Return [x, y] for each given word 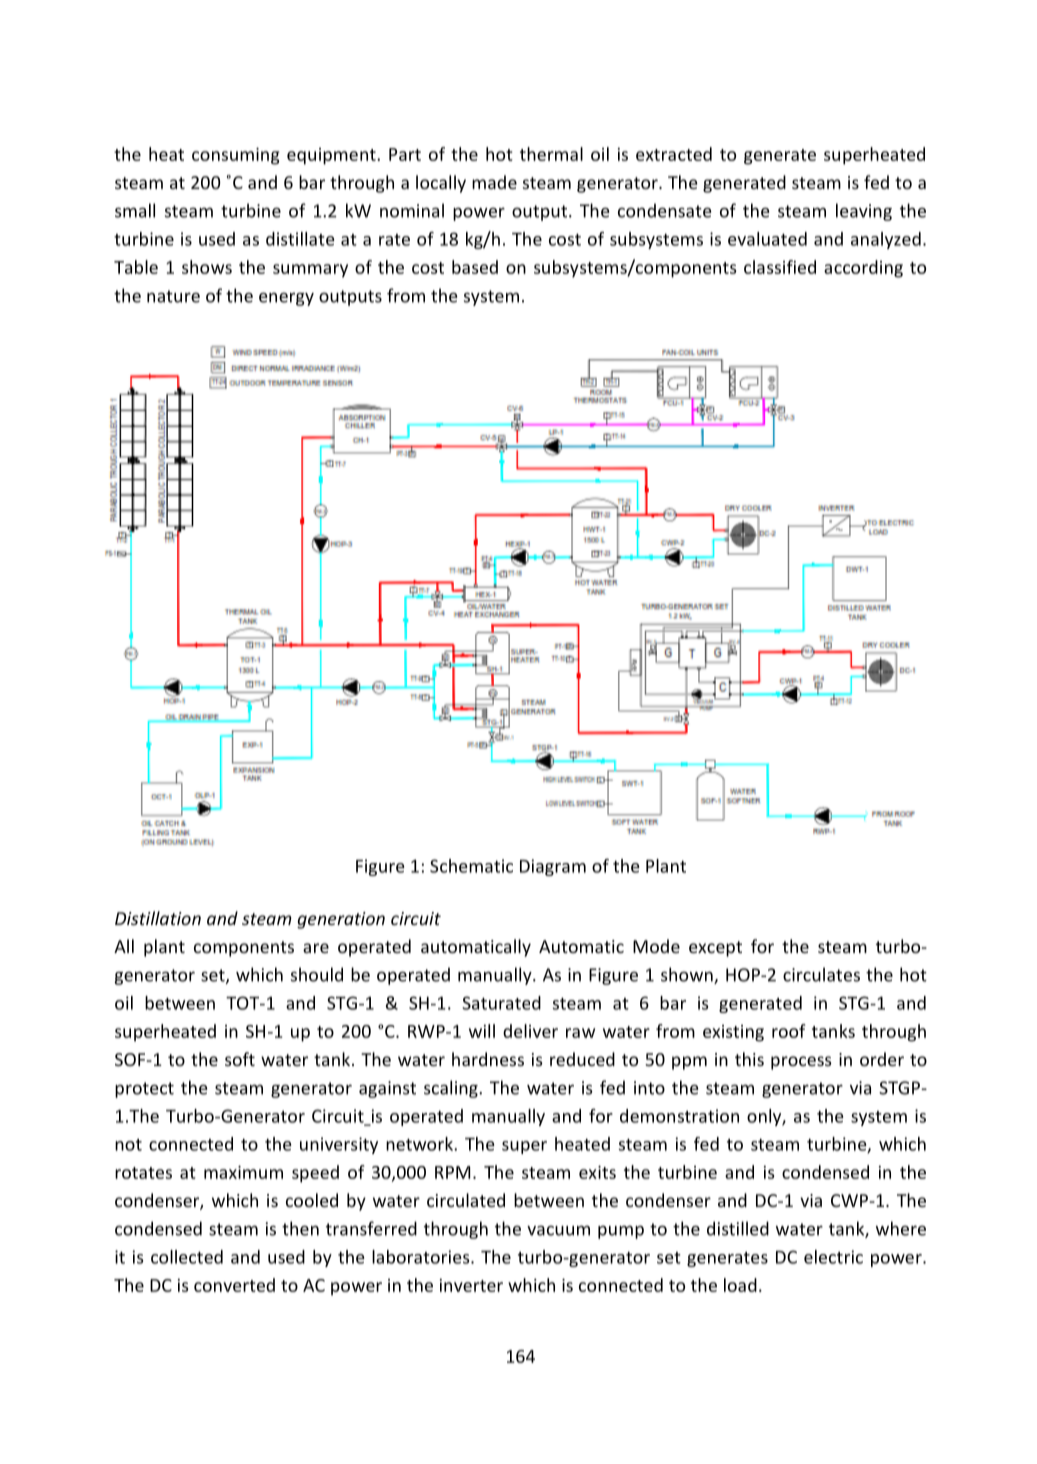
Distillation [158, 918]
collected [187, 1257]
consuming [236, 156]
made [494, 182]
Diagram [553, 867]
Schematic [471, 866]
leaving [864, 212]
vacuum [558, 1230]
